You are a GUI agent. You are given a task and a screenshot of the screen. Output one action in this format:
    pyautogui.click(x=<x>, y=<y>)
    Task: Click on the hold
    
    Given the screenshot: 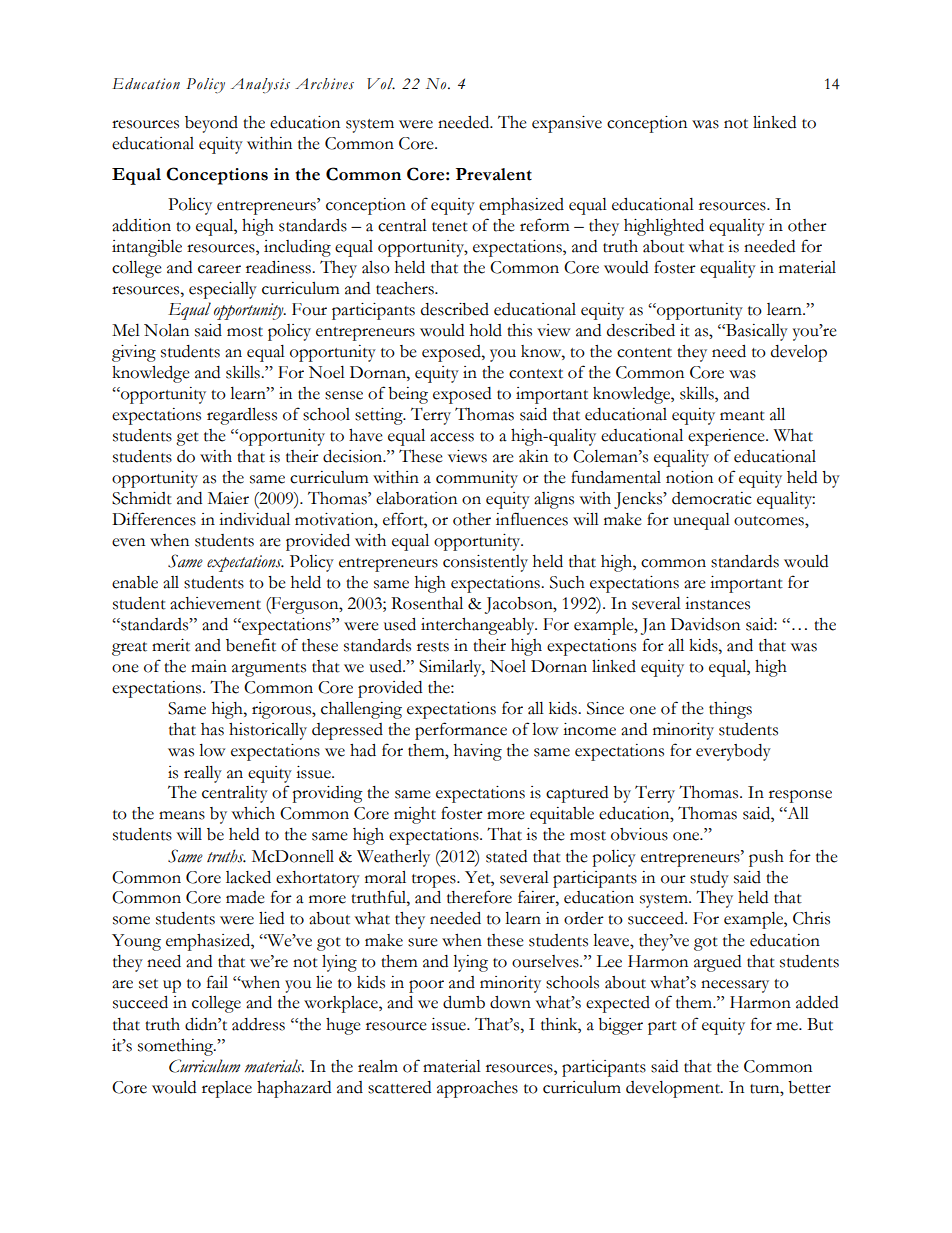 What is the action you would take?
    pyautogui.click(x=486, y=330)
